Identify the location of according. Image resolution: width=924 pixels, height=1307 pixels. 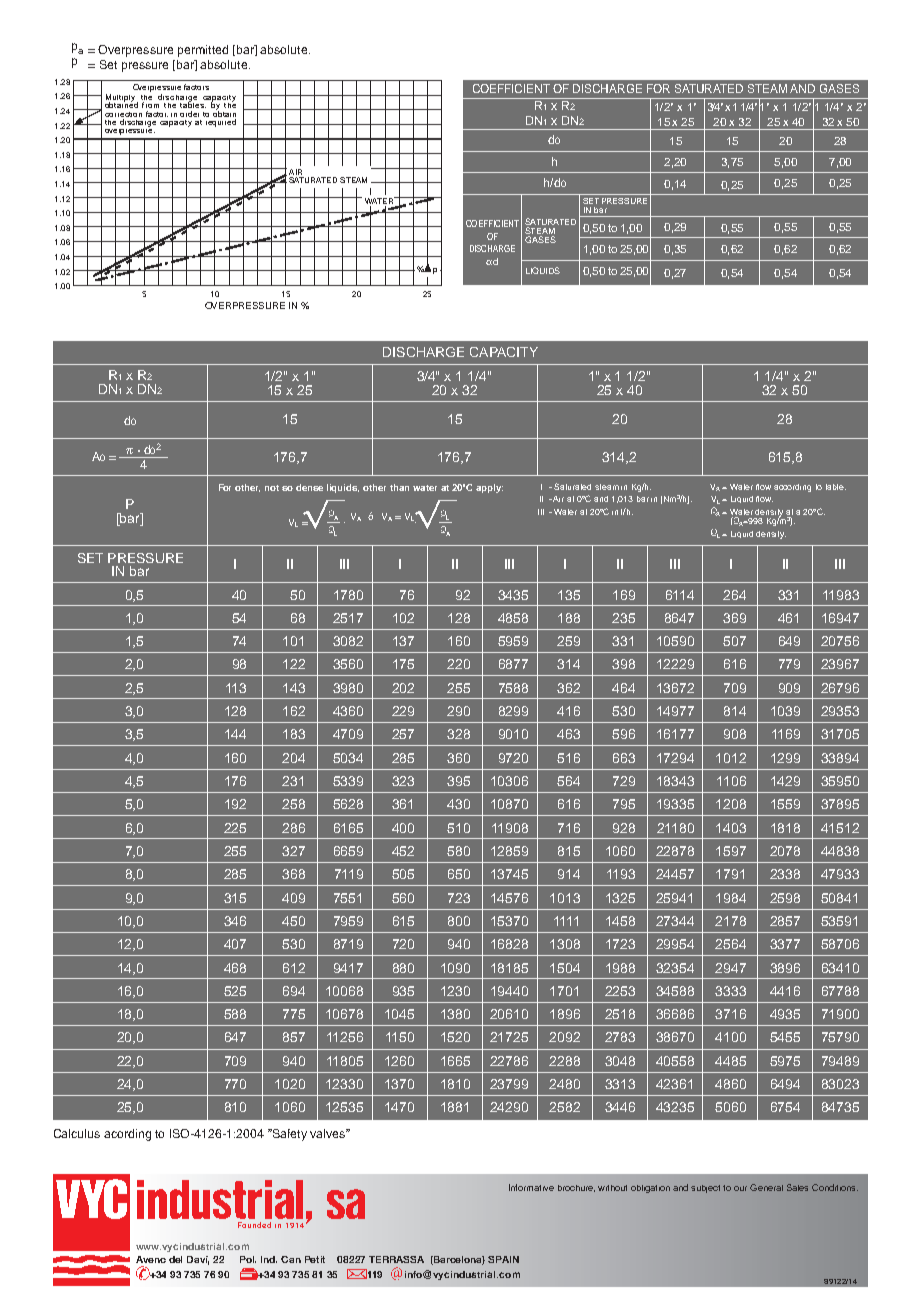
(792, 488).
